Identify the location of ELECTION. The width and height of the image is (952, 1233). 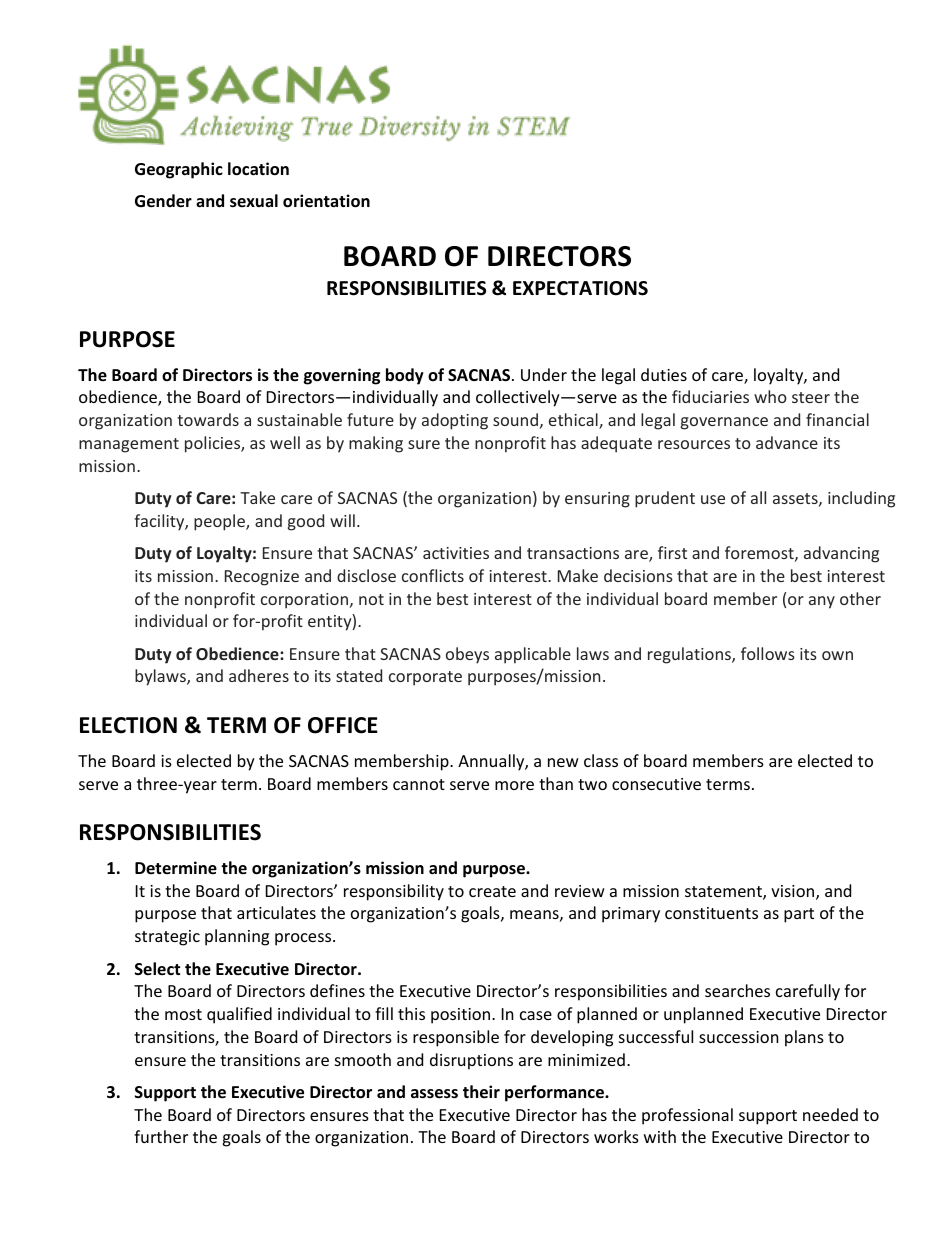
(128, 725).
